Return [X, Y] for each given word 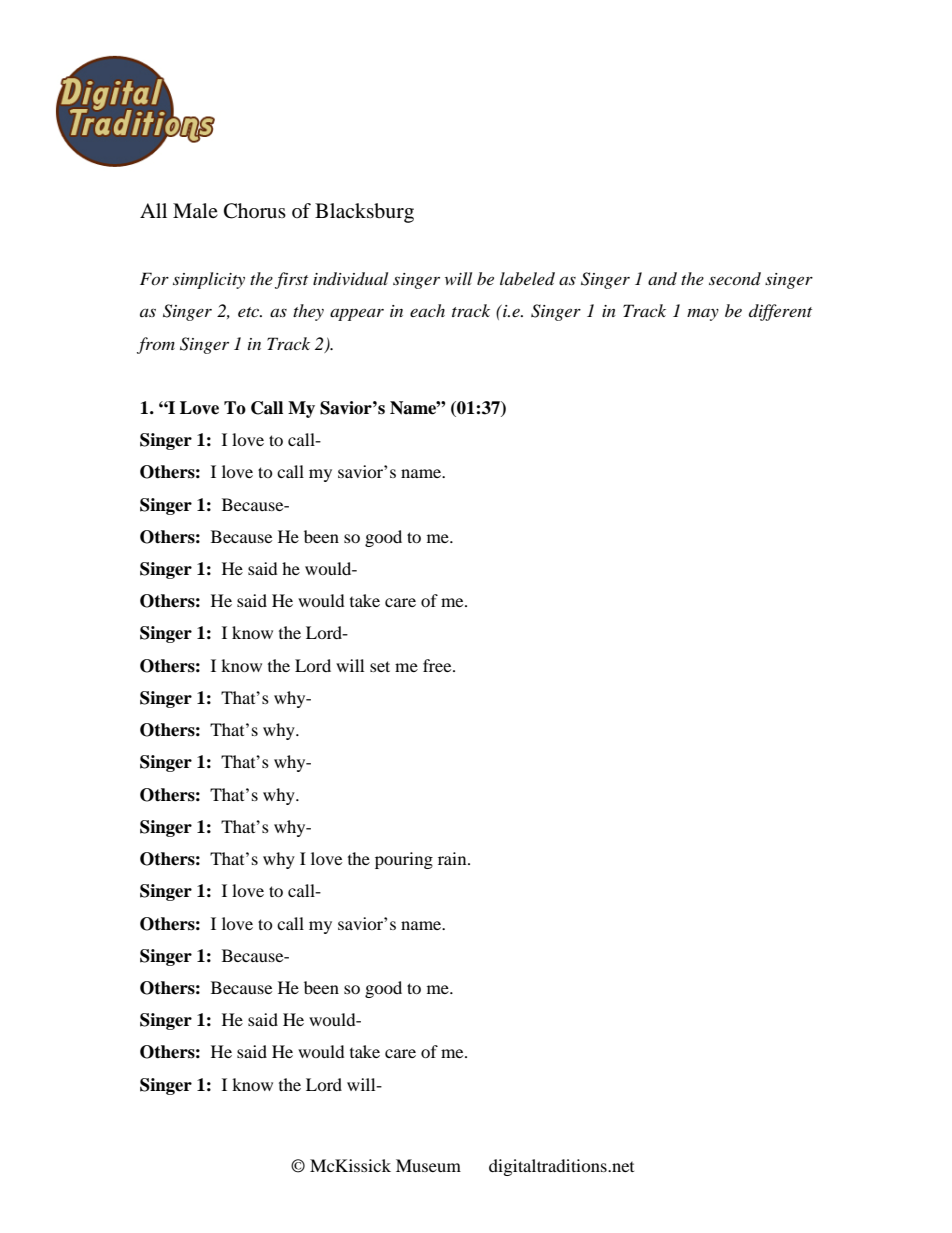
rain [453, 858]
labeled [527, 278]
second [735, 278]
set [380, 666]
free [438, 665]
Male [195, 210]
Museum [428, 1165]
